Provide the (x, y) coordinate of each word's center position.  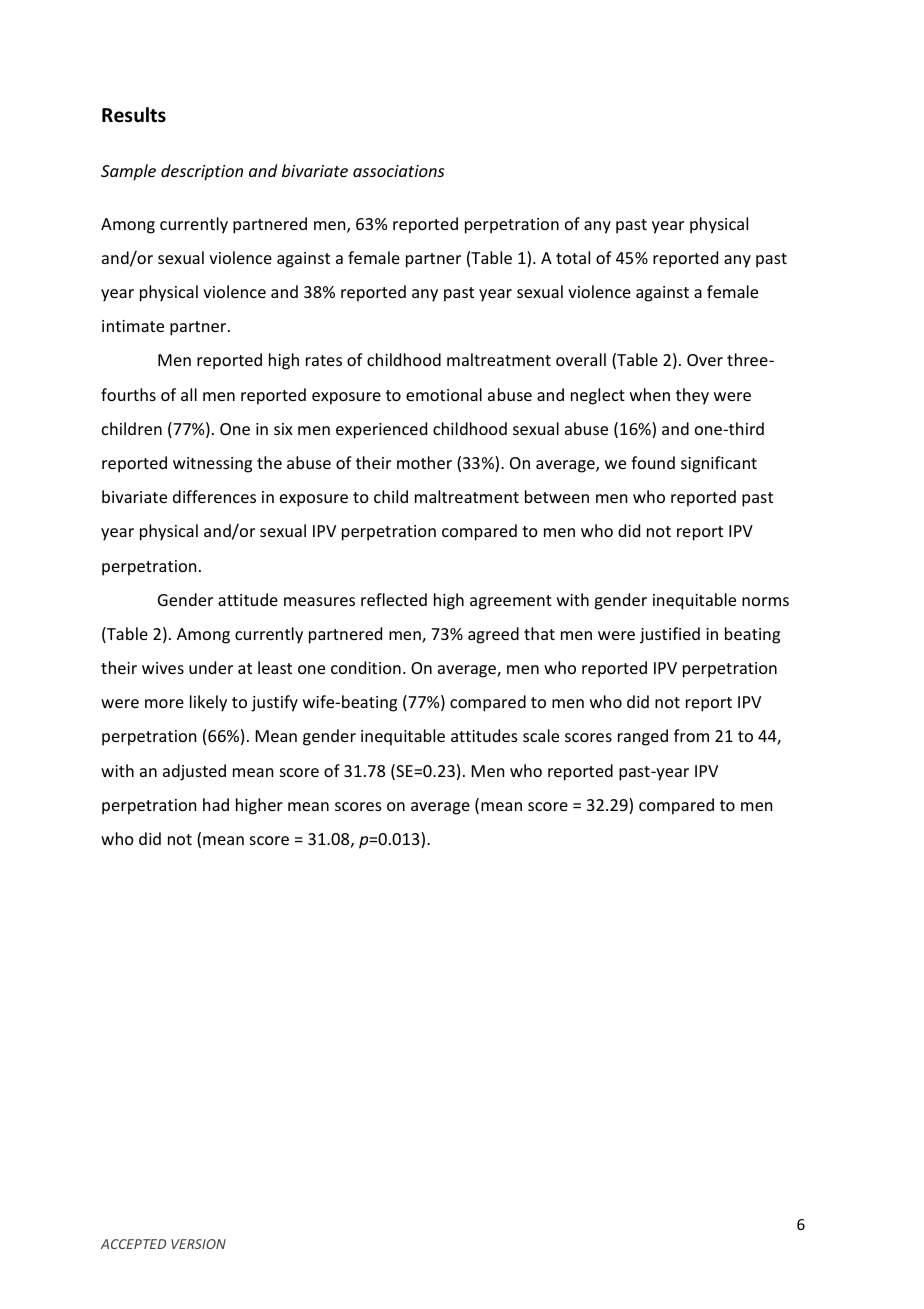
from (691, 735)
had (216, 804)
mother (424, 462)
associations (398, 171)
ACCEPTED (133, 1244)
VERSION (198, 1244)
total (573, 257)
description (202, 172)
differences (214, 496)
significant (719, 464)
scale (541, 735)
